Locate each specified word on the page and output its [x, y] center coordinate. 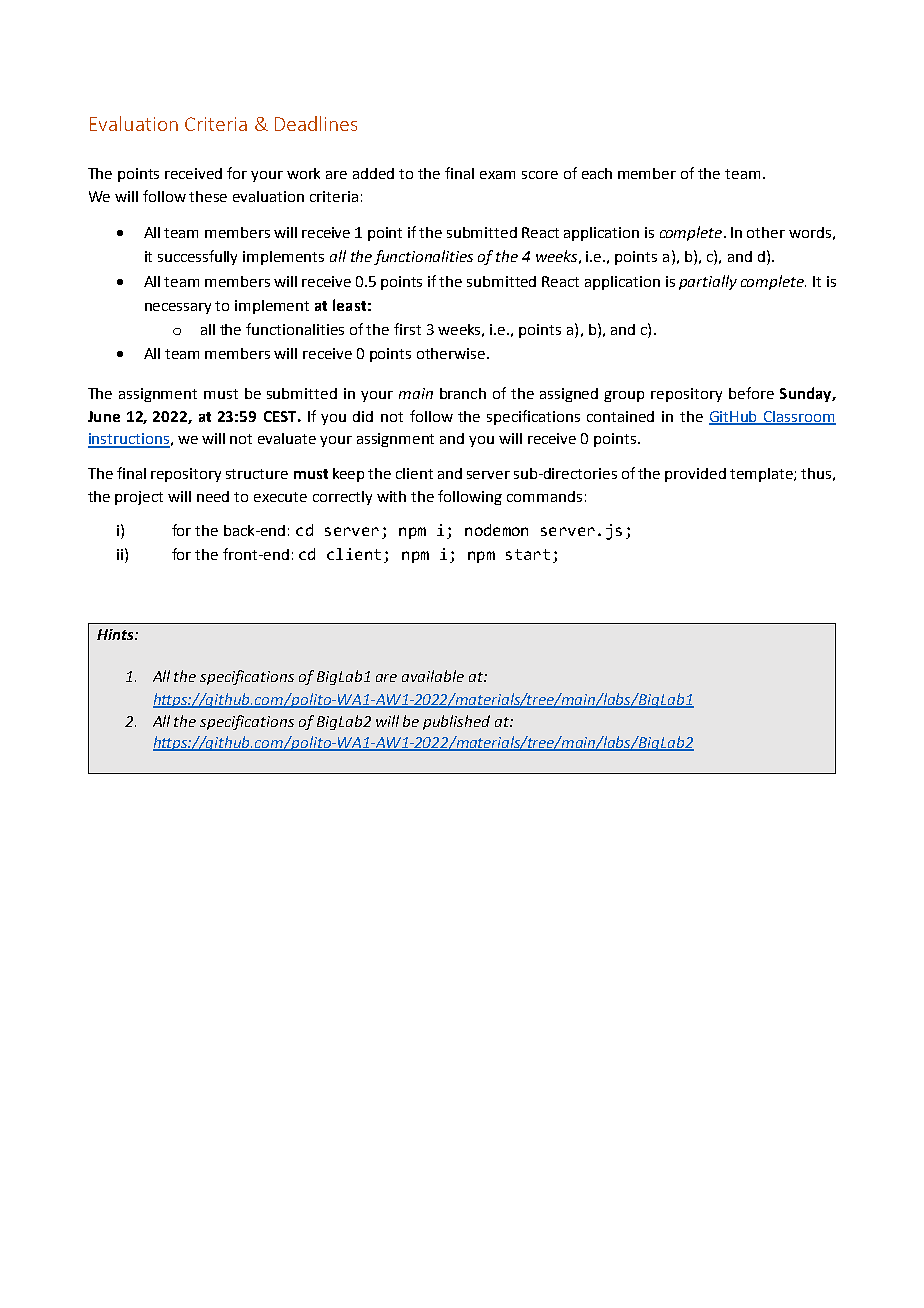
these [208, 196]
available [433, 676]
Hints [116, 634]
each [597, 173]
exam [497, 175]
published [456, 722]
